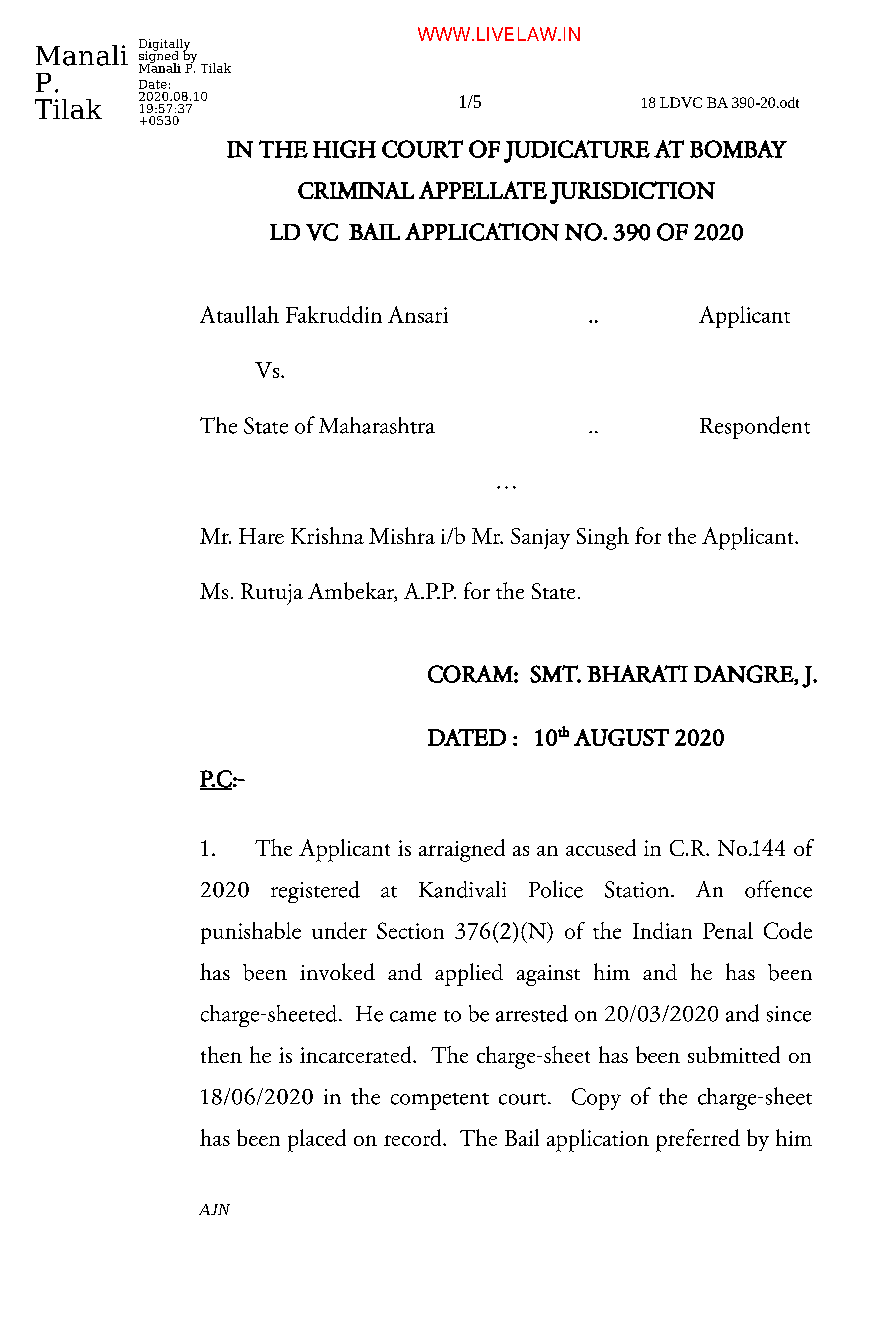 Image resolution: width=896 pixels, height=1318 pixels. I want to click on BOMBAY, so click(738, 149).
